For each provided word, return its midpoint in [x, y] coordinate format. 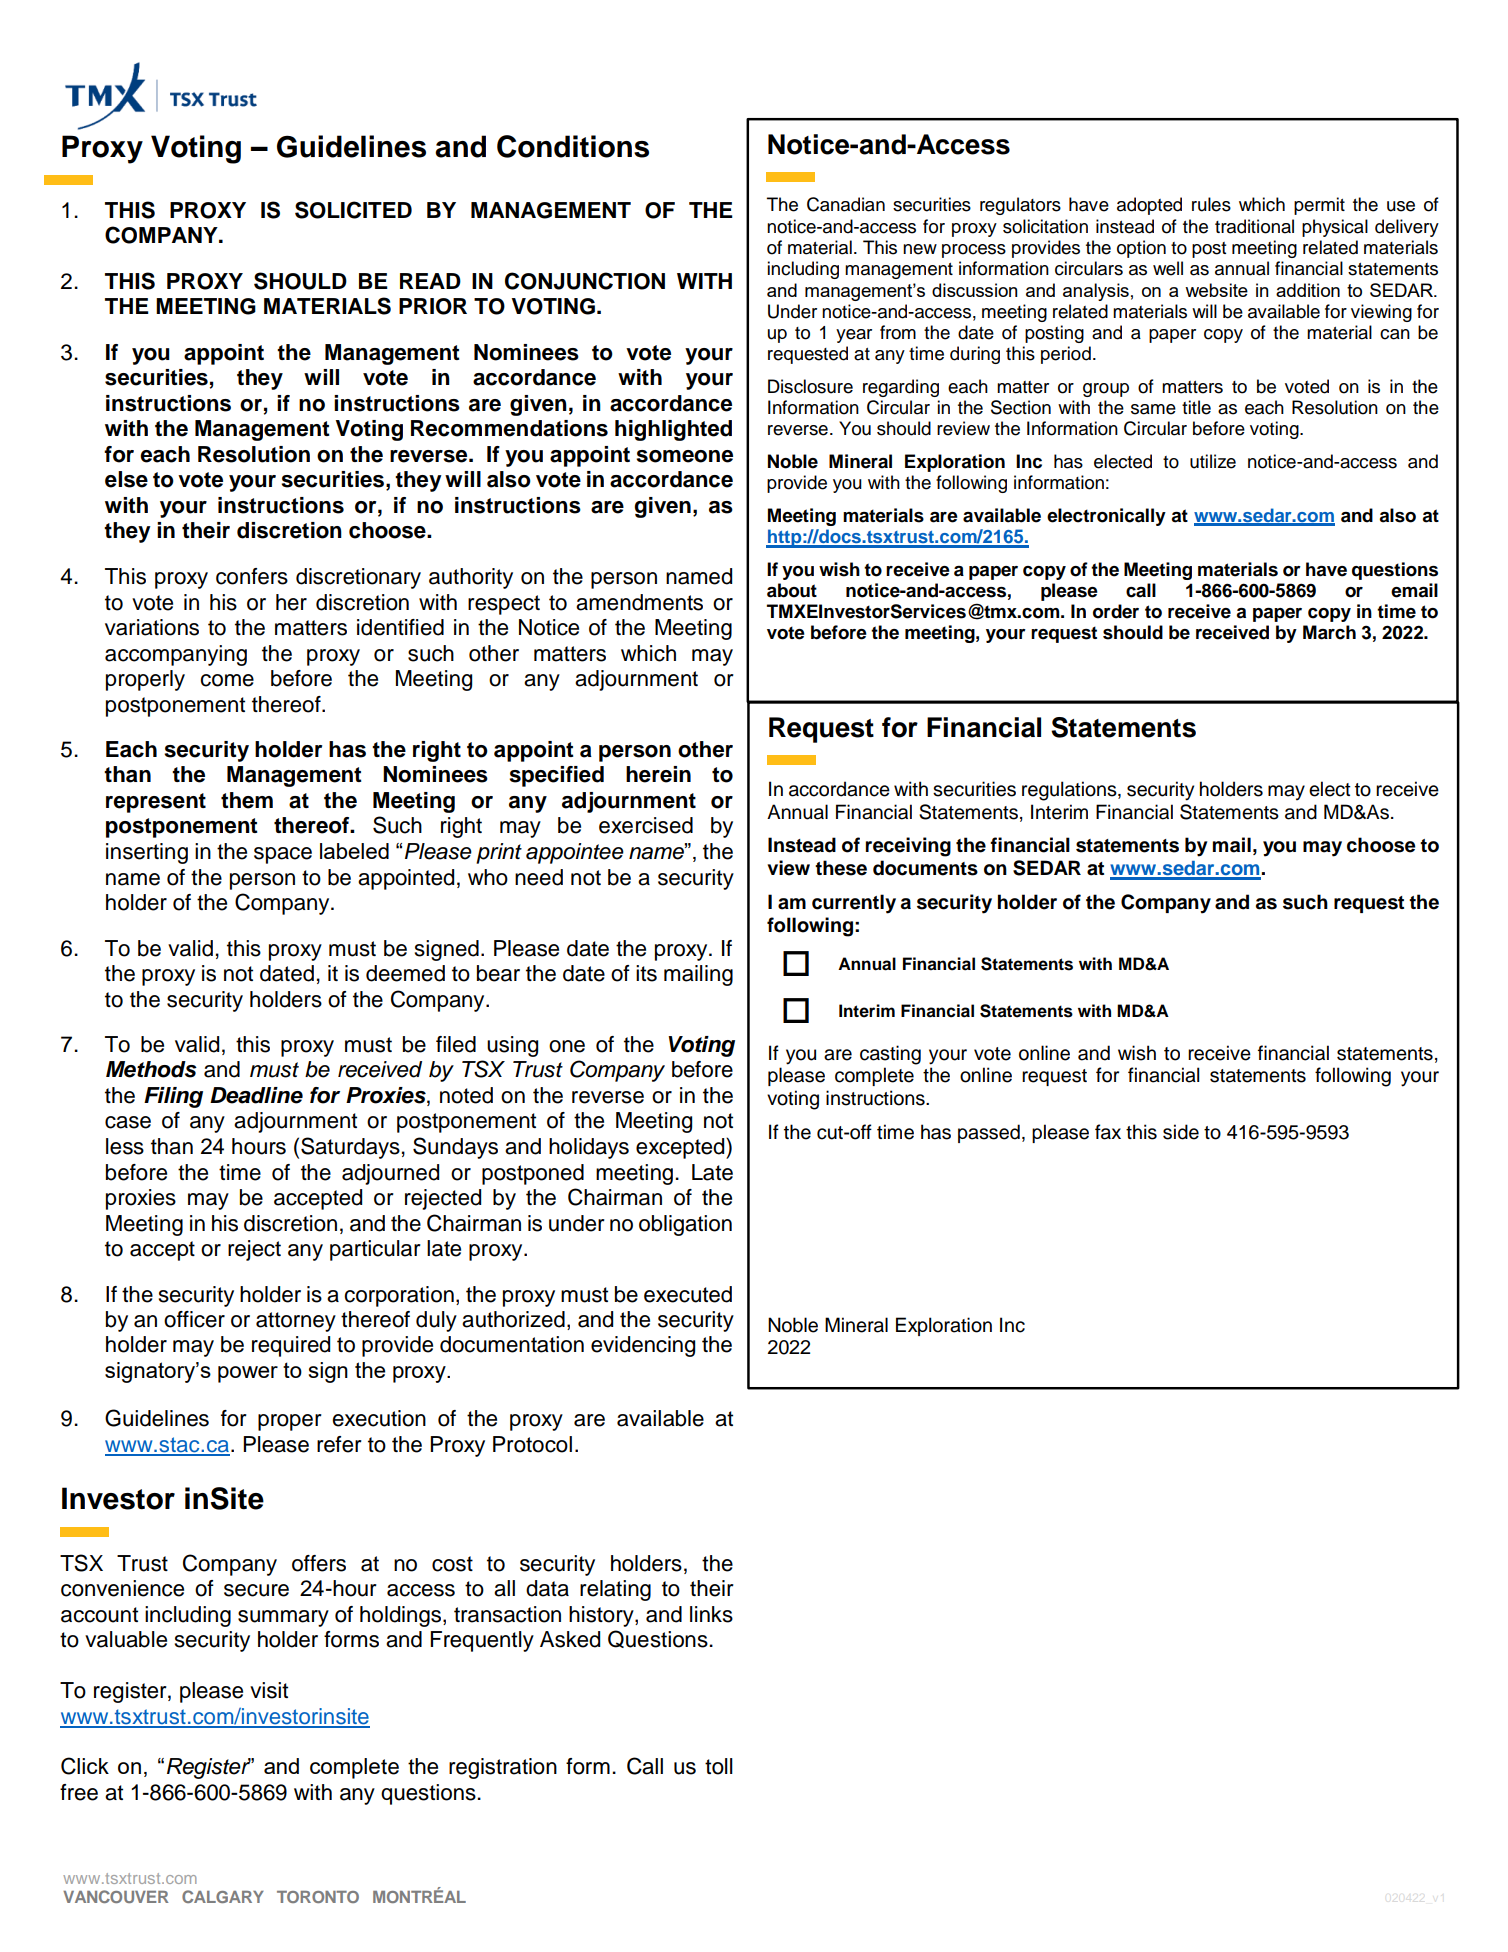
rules [1211, 204]
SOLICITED [353, 210]
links [711, 1614]
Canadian [846, 204]
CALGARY [223, 1896]
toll [719, 1766]
